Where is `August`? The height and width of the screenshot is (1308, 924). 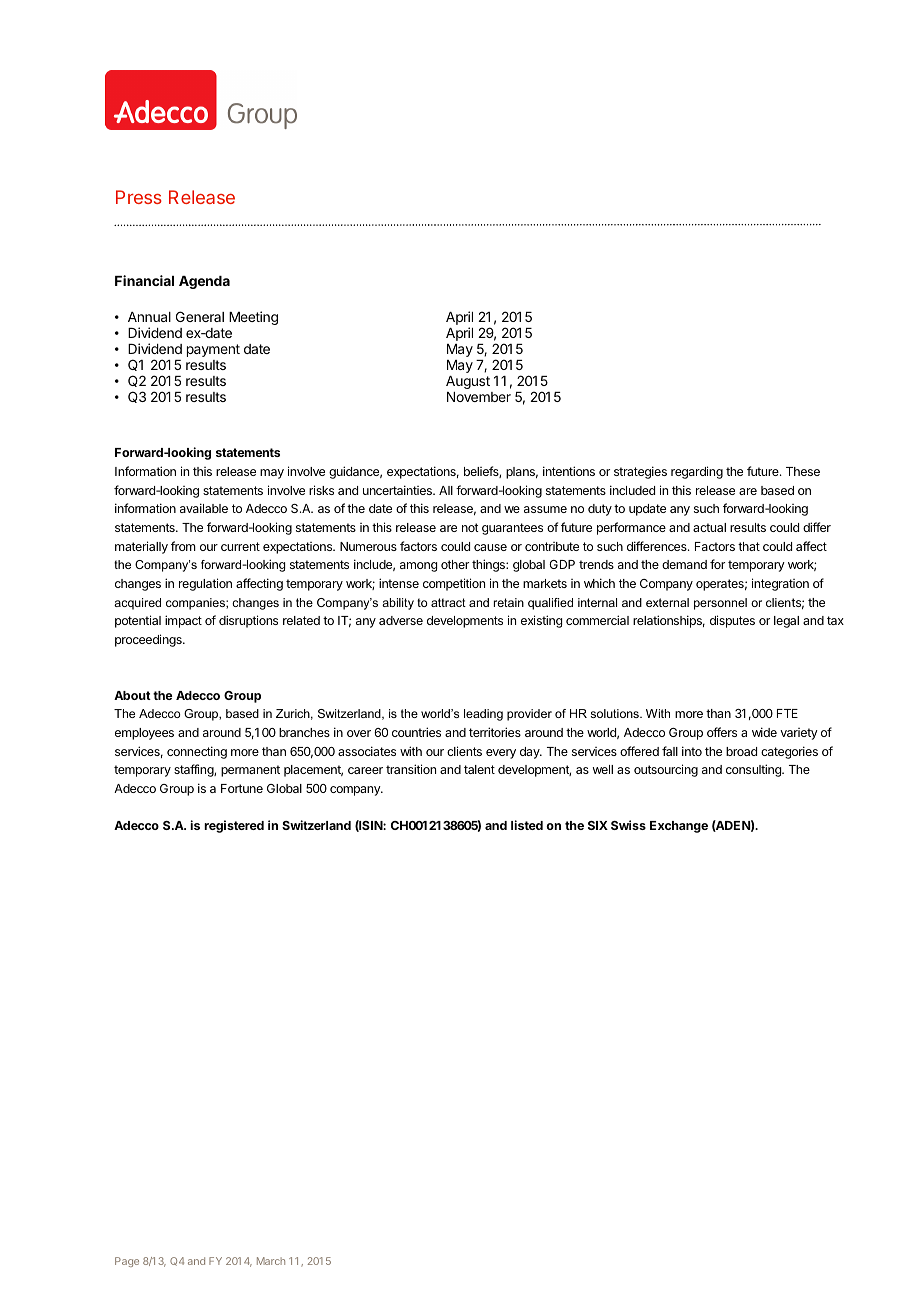 August is located at coordinates (468, 382).
